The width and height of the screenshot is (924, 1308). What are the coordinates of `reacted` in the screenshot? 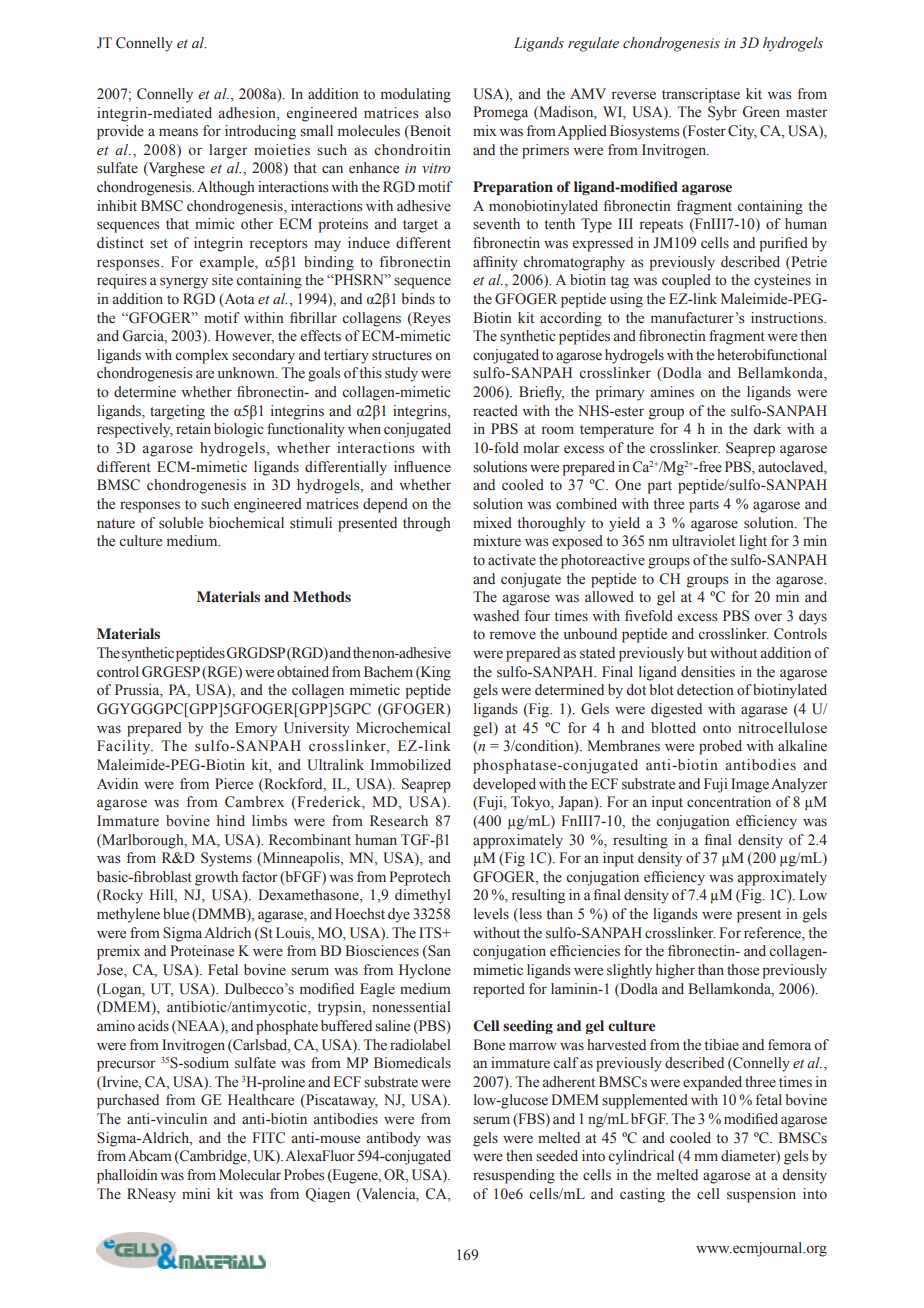 It's located at (495, 411).
